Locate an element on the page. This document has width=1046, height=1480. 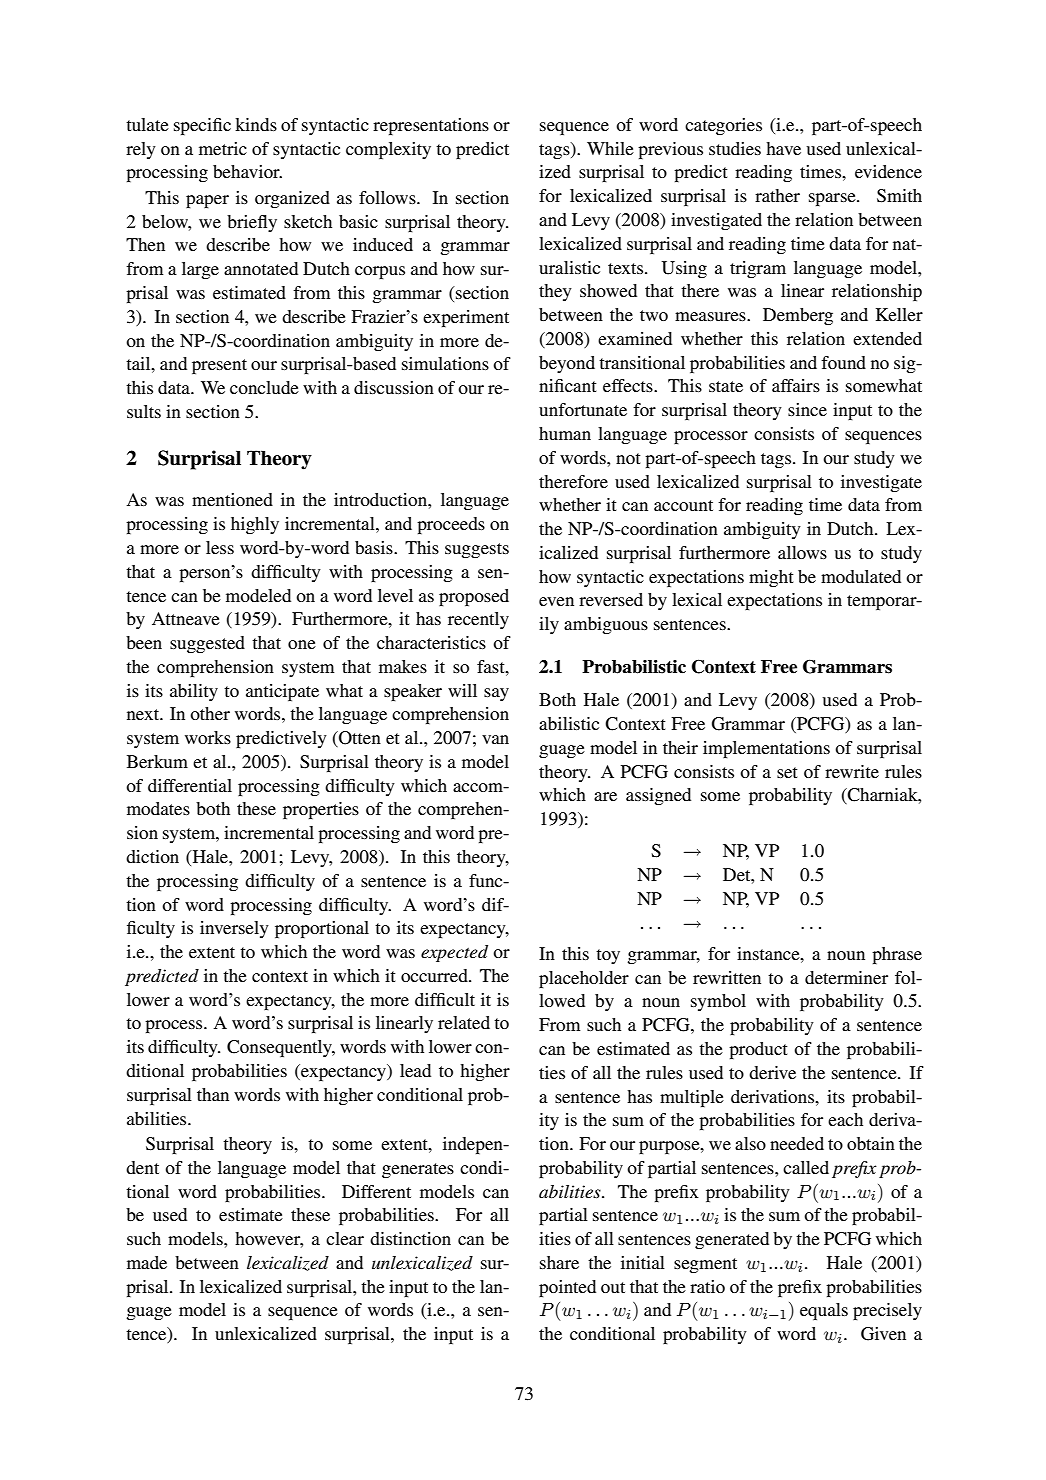
metric is located at coordinates (223, 148).
